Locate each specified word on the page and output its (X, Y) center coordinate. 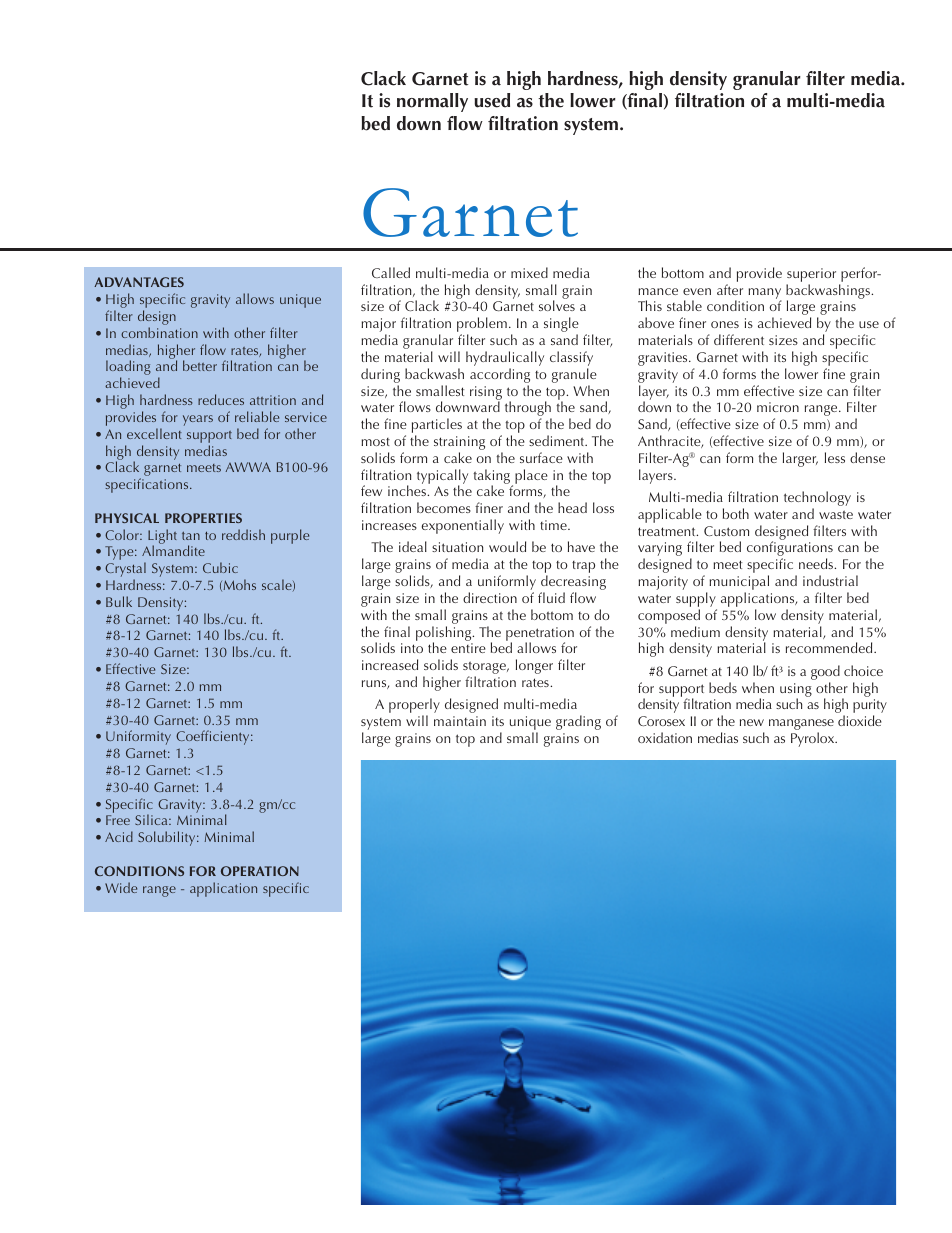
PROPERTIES (203, 518)
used (492, 100)
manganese (801, 726)
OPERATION (260, 871)
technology (817, 500)
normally (432, 102)
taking (493, 477)
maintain (460, 721)
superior (811, 276)
